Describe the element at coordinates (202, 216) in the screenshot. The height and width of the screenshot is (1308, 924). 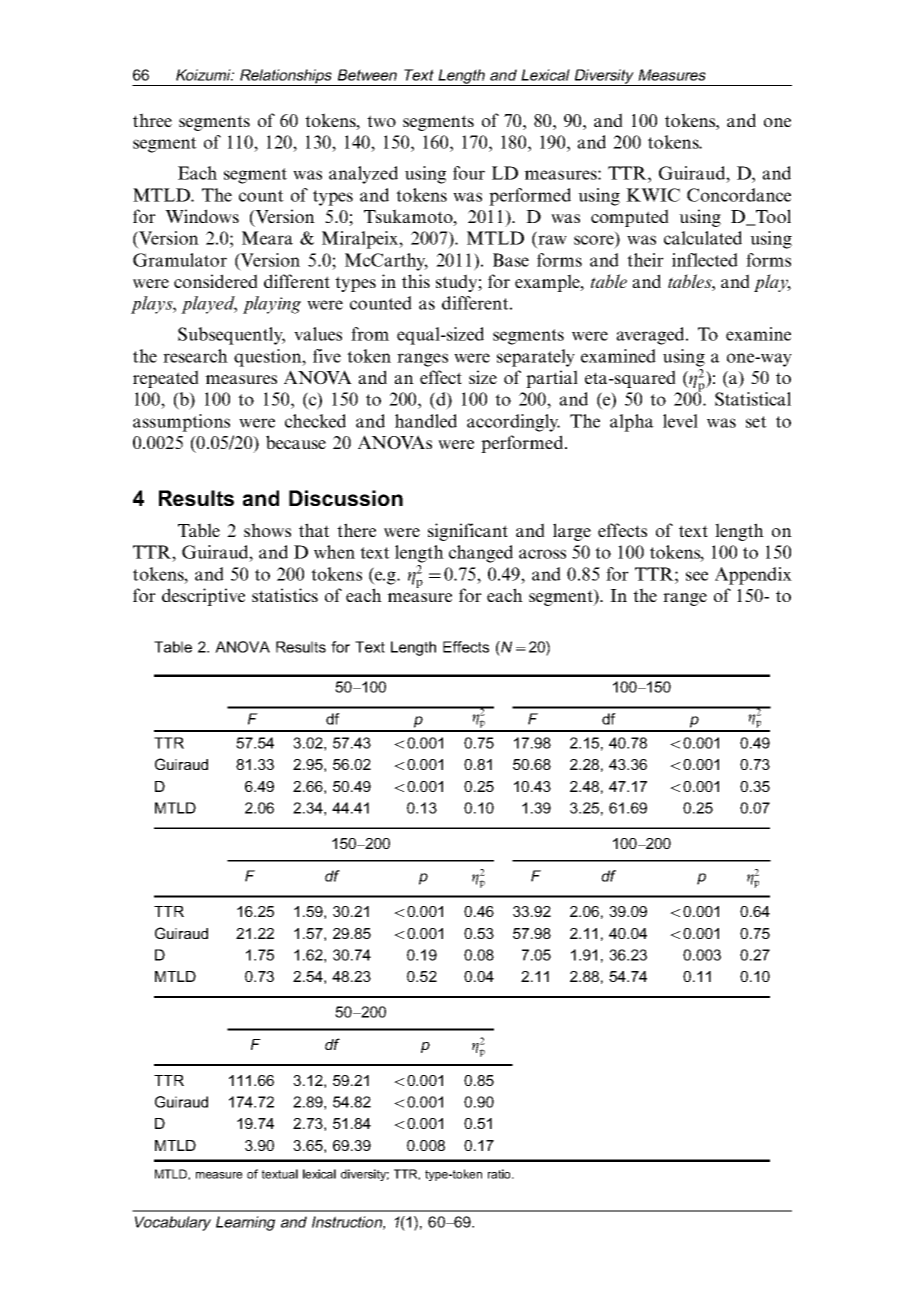
I see `Windows` at that location.
